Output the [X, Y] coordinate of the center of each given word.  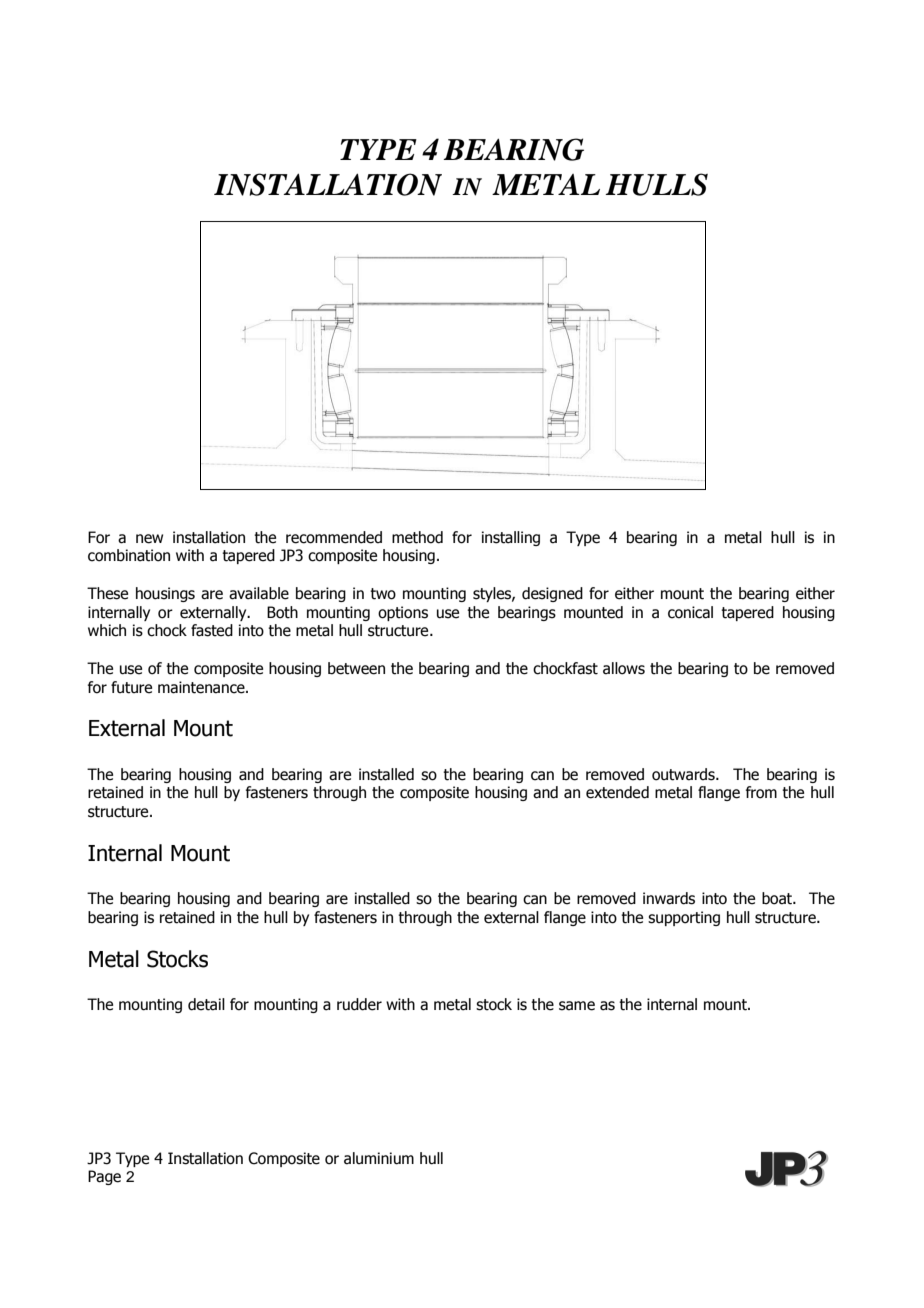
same [577, 1006]
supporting [684, 918]
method [417, 537]
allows [624, 668]
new [149, 539]
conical [690, 612]
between [356, 668]
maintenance [202, 687]
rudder [359, 1004]
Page [104, 1177]
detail [206, 1004]
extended [617, 792]
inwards [669, 898]
